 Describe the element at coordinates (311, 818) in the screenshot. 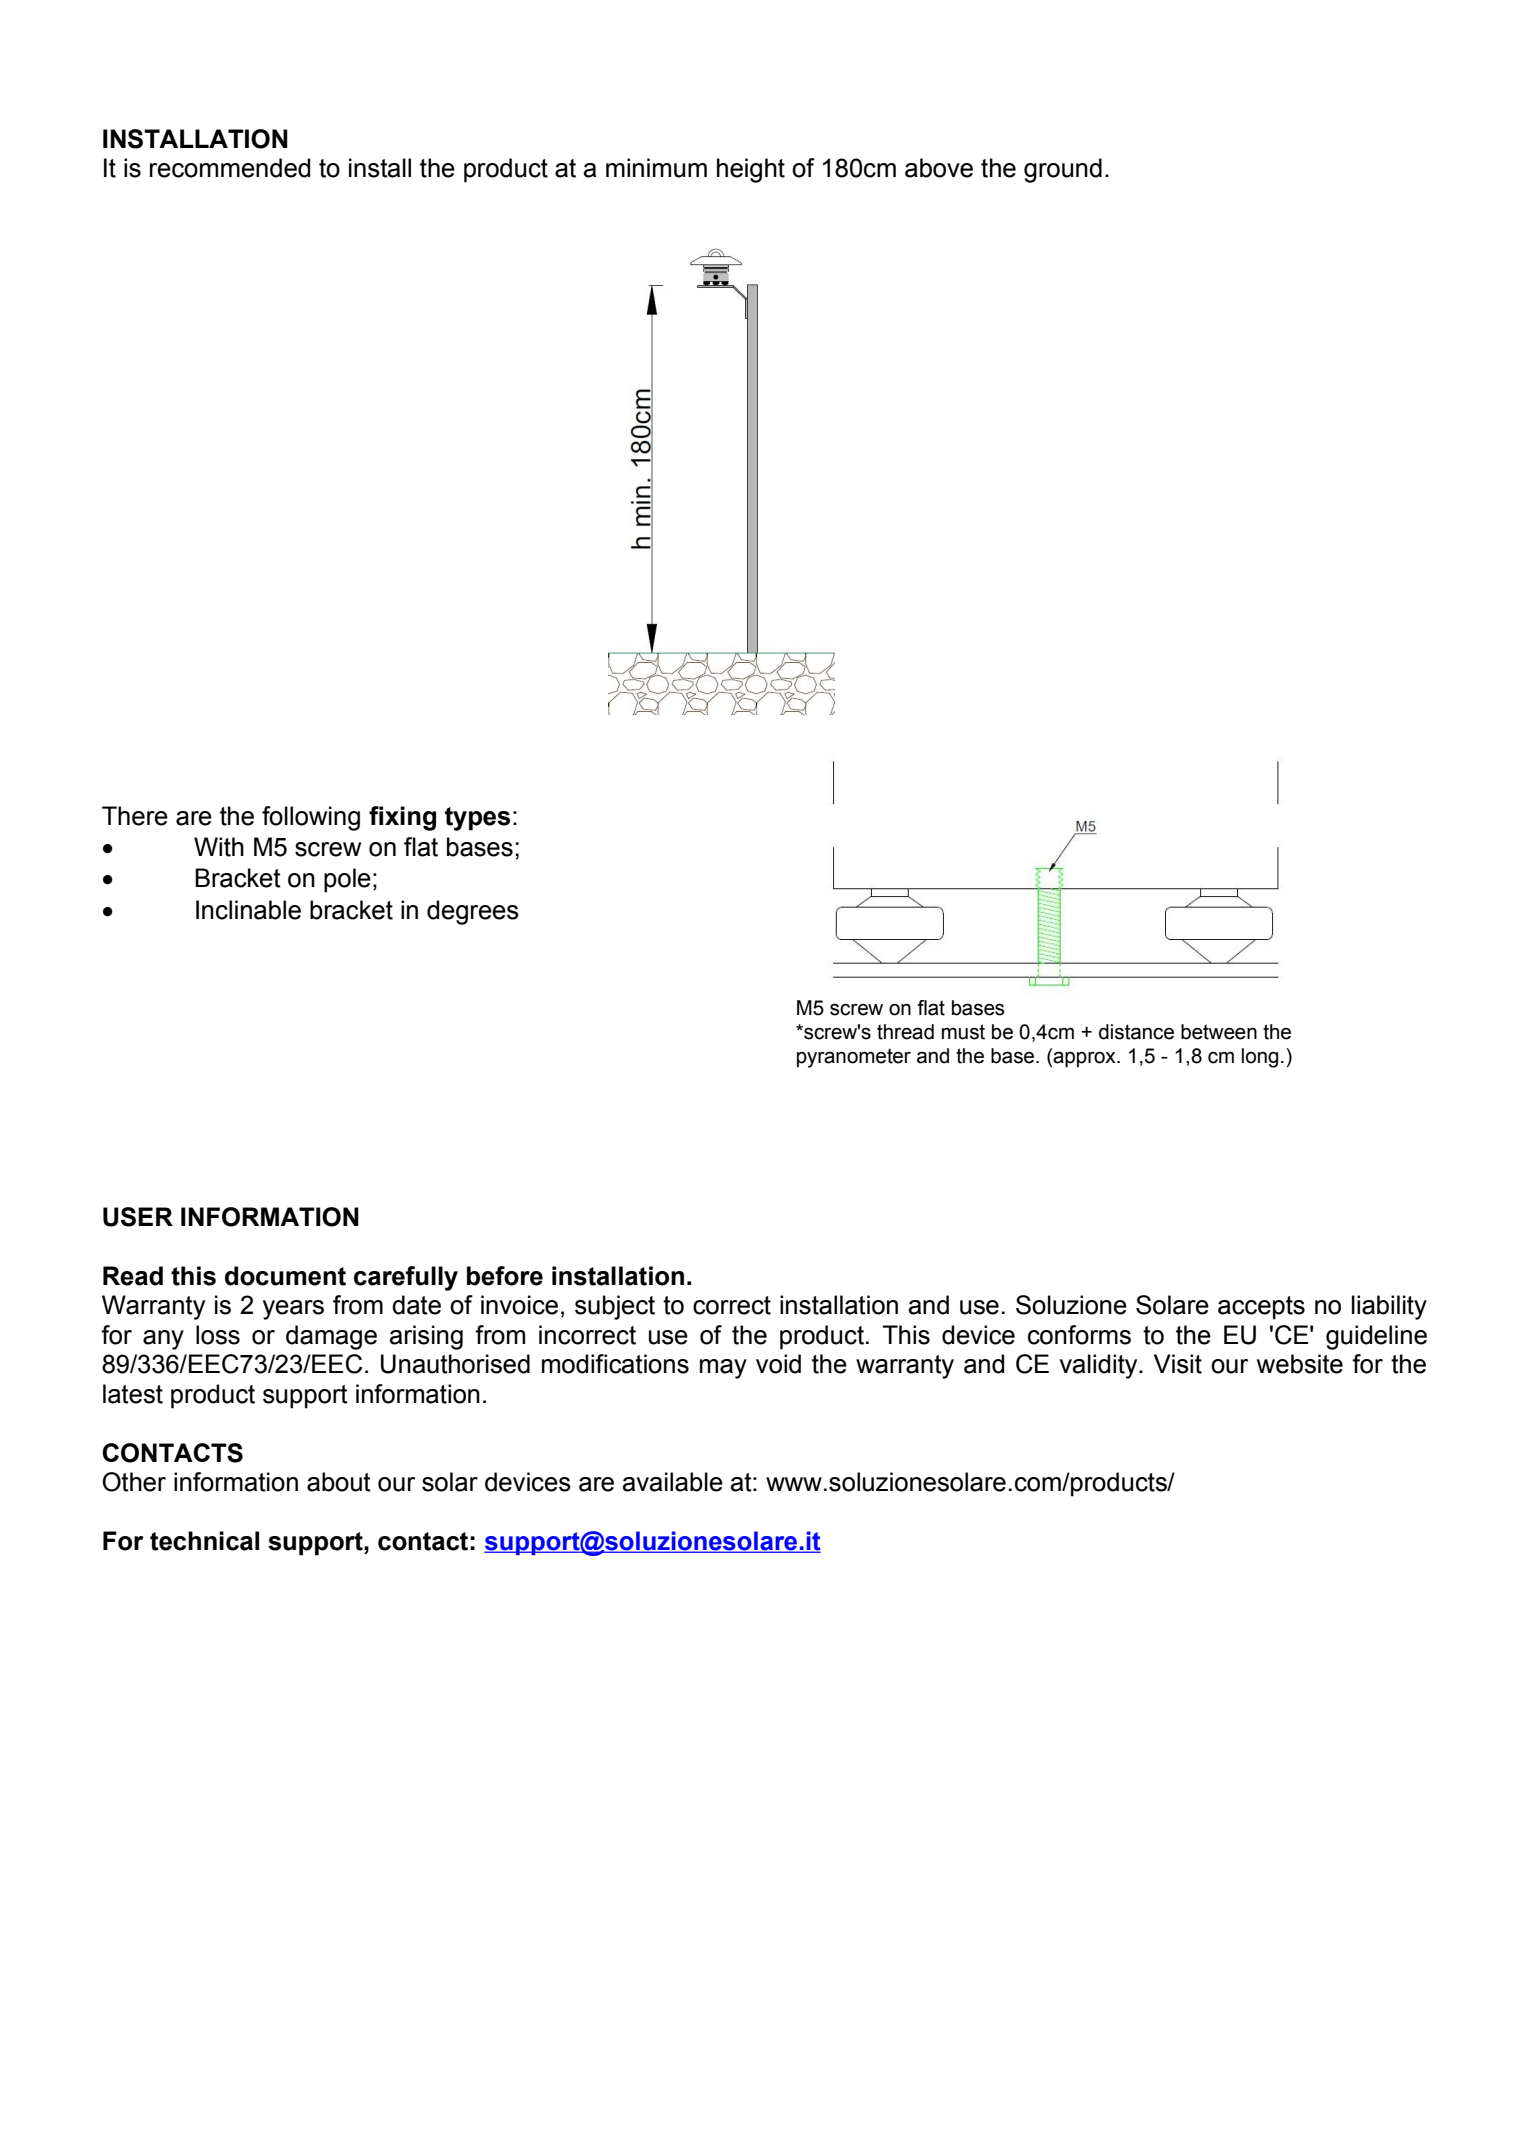

I see `following` at that location.
